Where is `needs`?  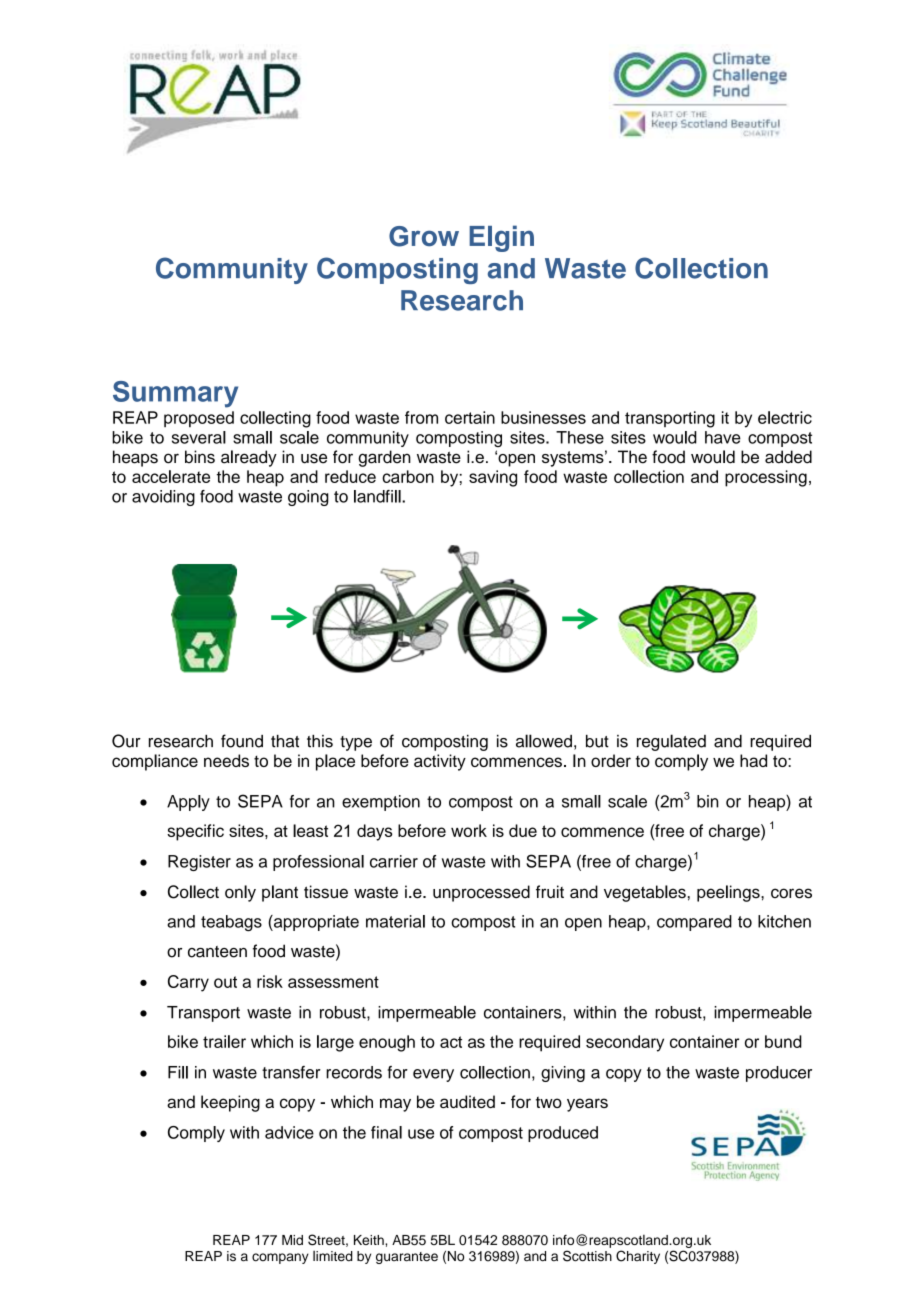
needs is located at coordinates (226, 760).
